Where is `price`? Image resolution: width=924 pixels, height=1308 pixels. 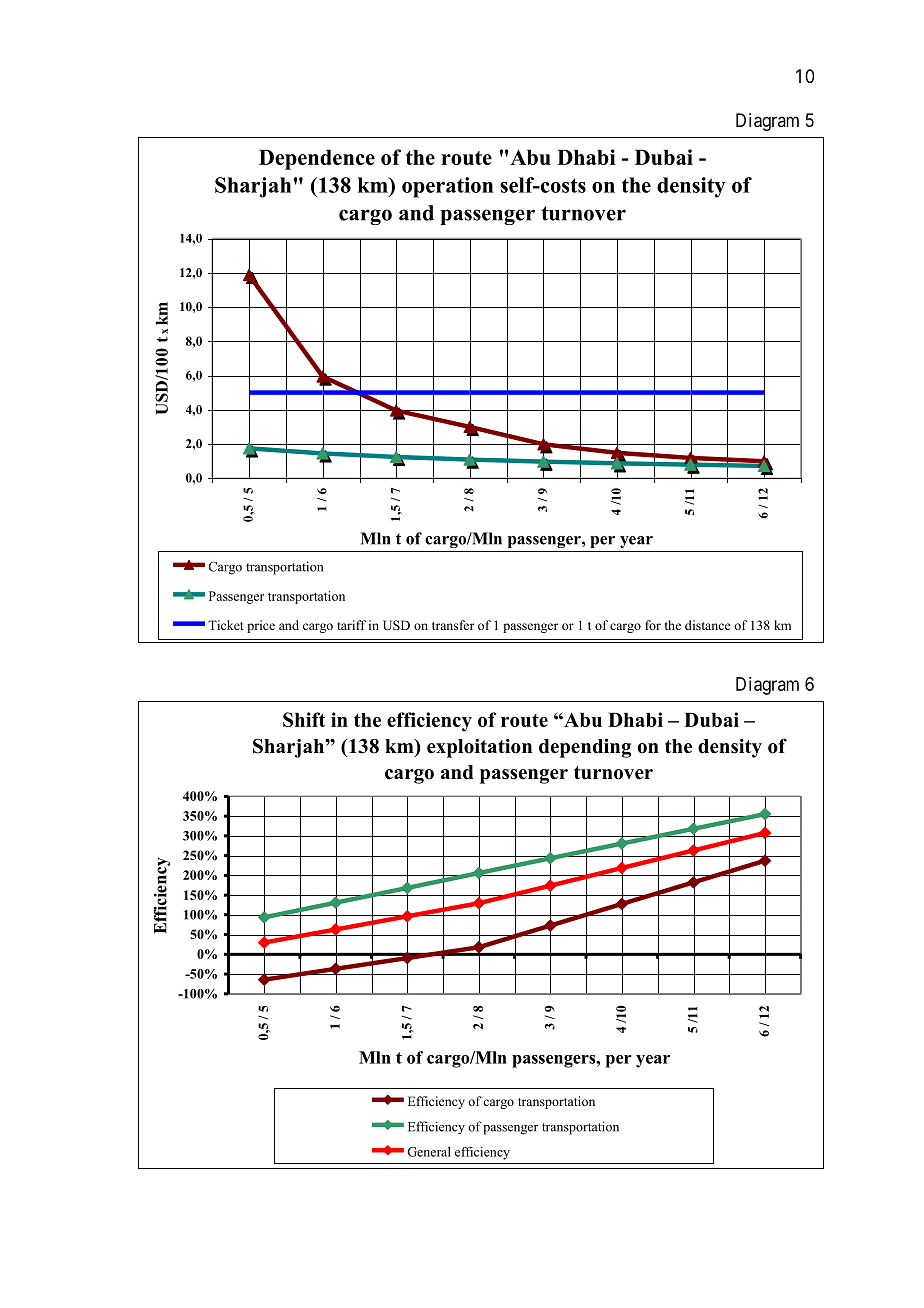 price is located at coordinates (261, 626).
